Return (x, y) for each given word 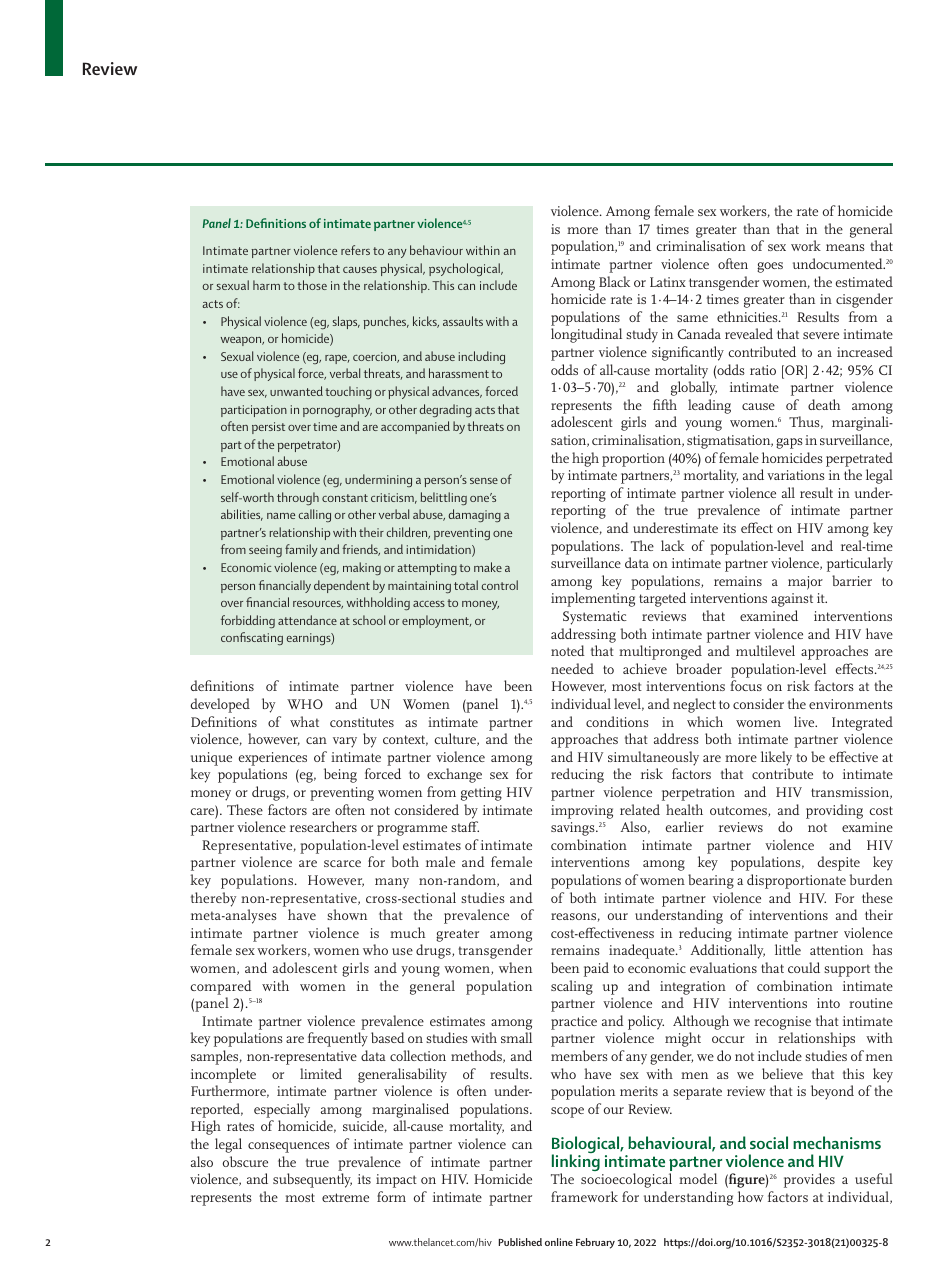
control (500, 585)
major (805, 583)
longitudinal (586, 335)
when (515, 967)
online (559, 1242)
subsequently (312, 1180)
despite (839, 863)
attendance (307, 620)
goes (770, 267)
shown (347, 914)
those (312, 285)
